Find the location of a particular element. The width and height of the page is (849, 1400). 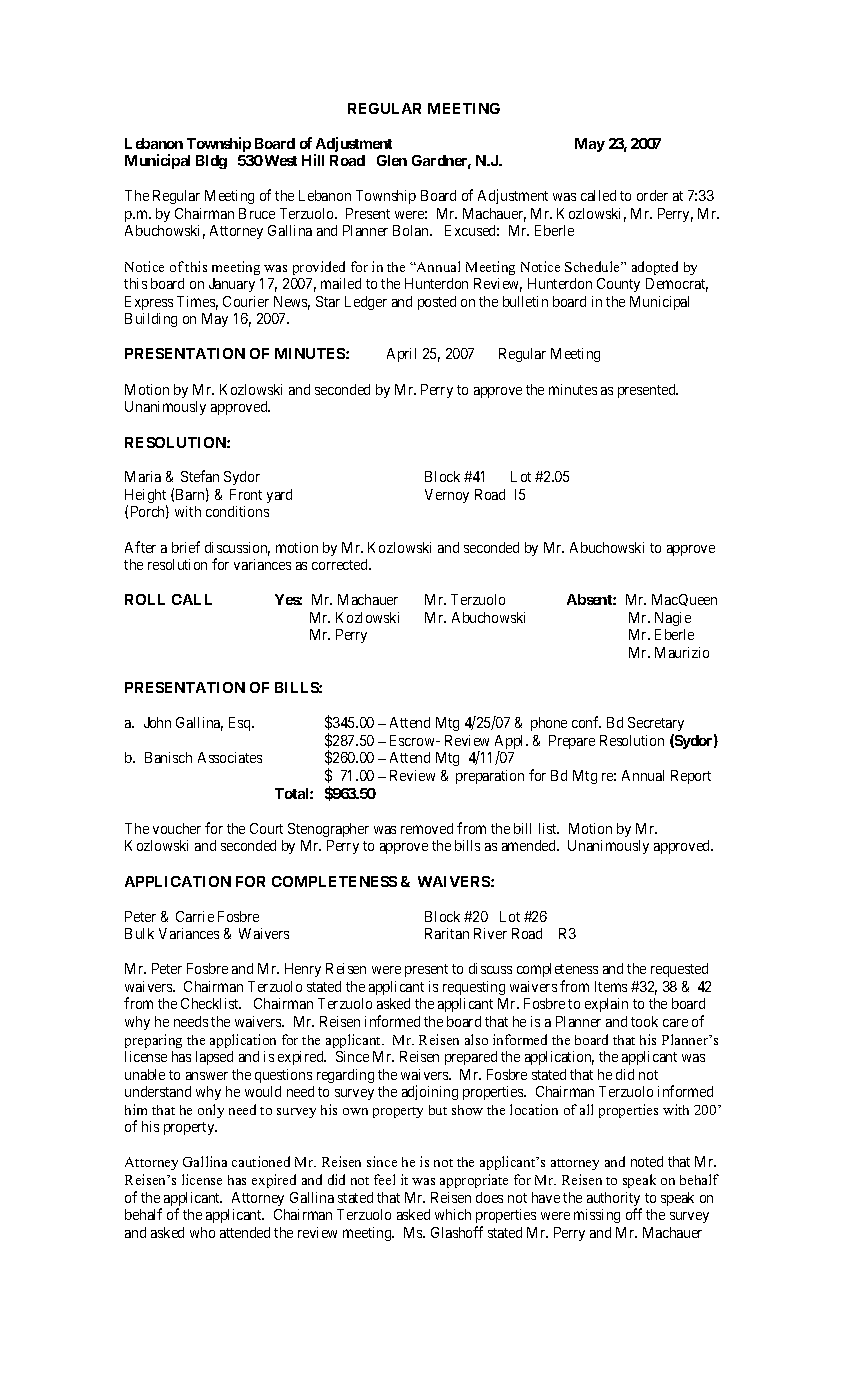

Glen is located at coordinates (392, 160).
